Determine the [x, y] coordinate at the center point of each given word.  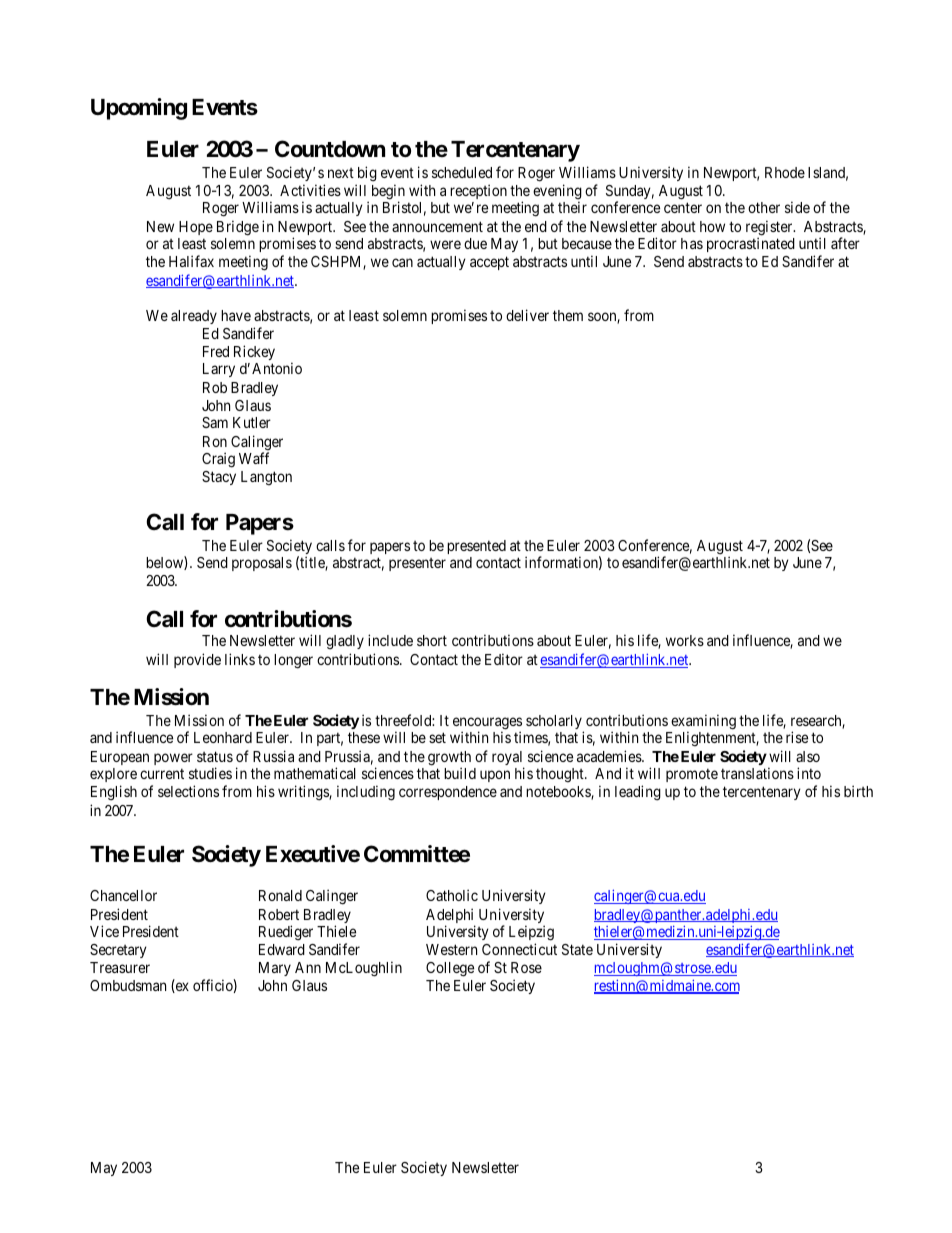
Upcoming [139, 109]
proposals [262, 564]
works [685, 640]
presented [476, 547]
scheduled [462, 172]
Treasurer [120, 967]
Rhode [785, 172]
